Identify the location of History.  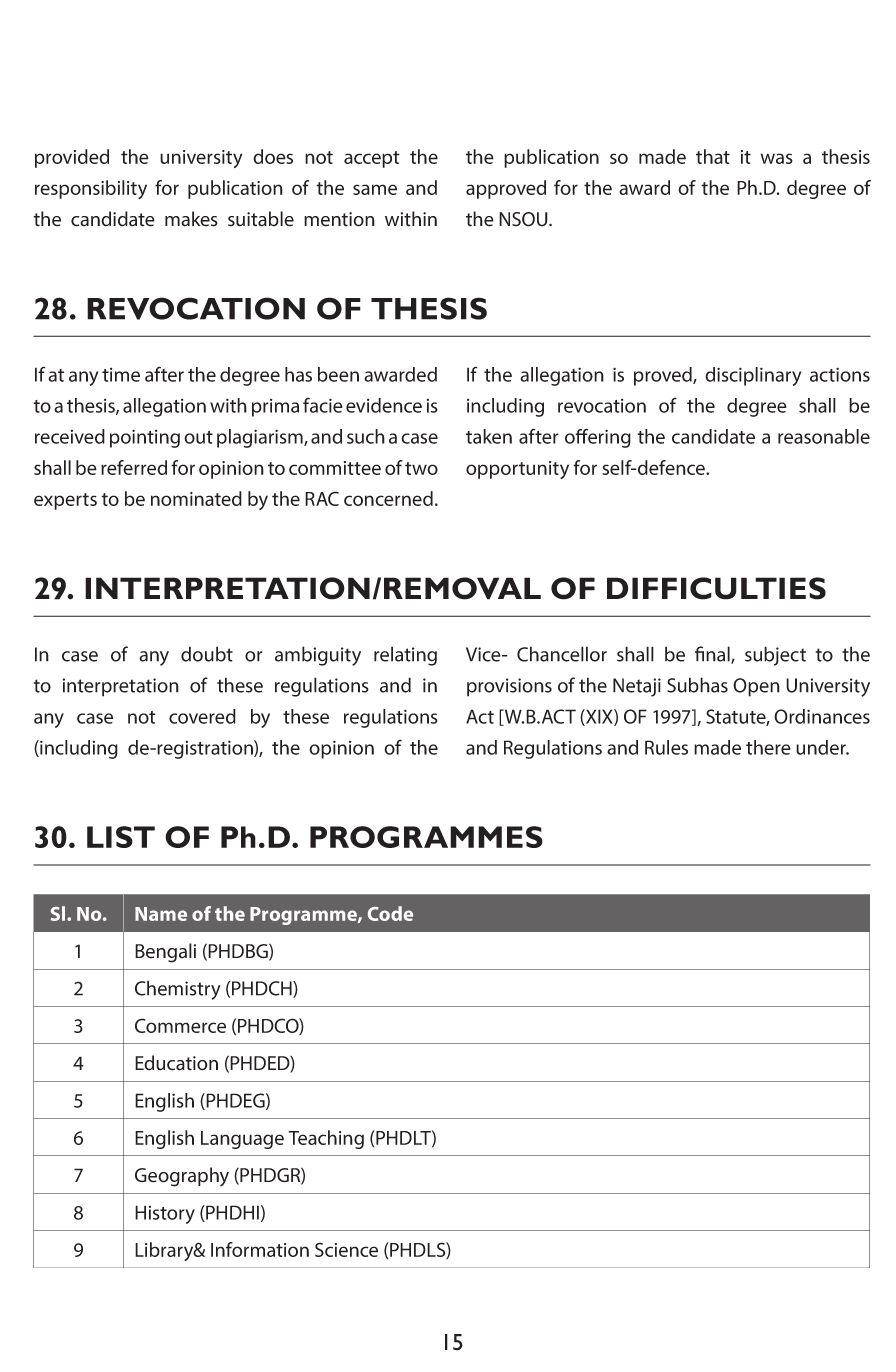
(165, 1214).
